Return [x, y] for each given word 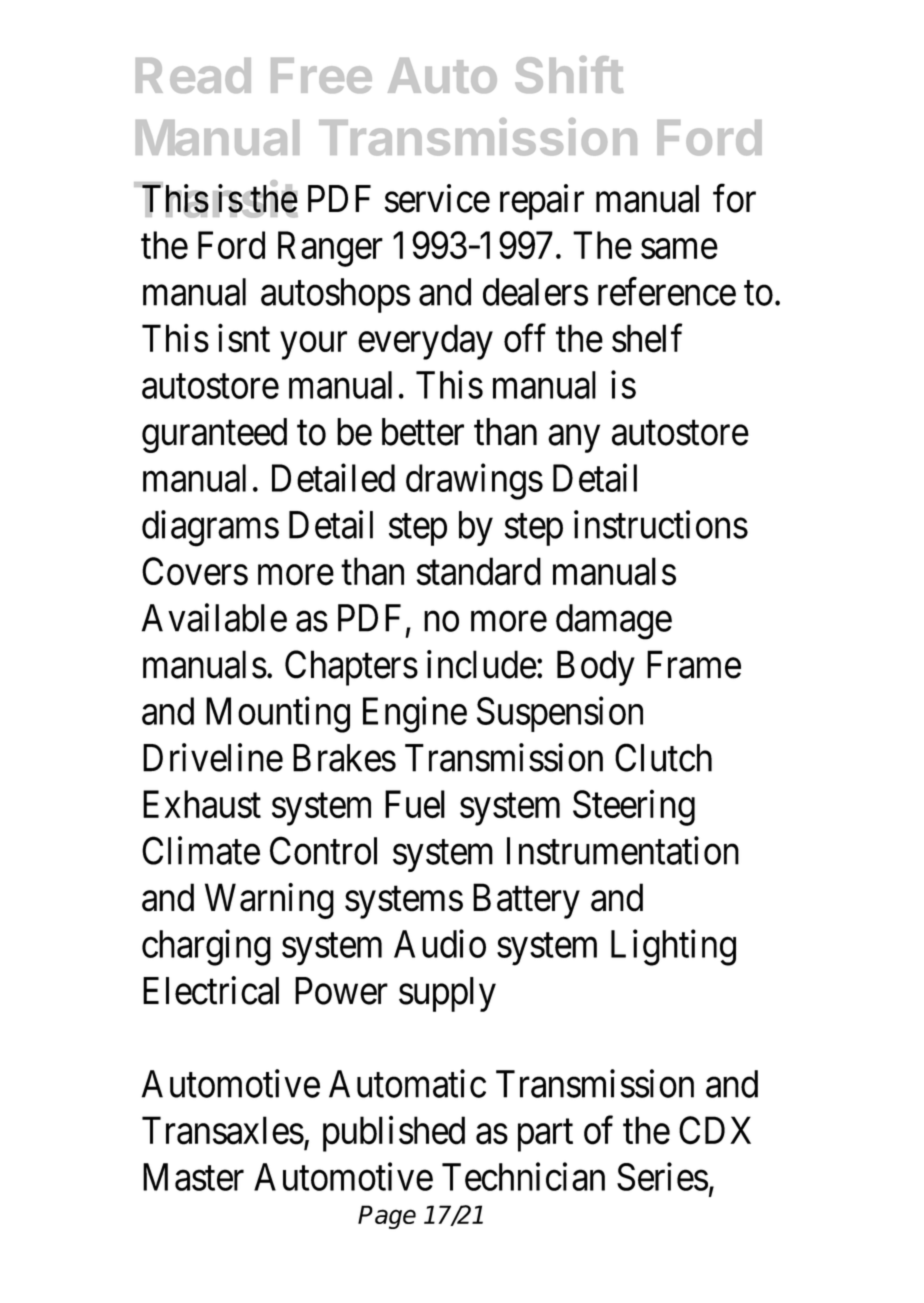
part [545, 1136]
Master [193, 1177]
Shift [569, 74]
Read [193, 75]
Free [321, 75]
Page [387, 1217]
